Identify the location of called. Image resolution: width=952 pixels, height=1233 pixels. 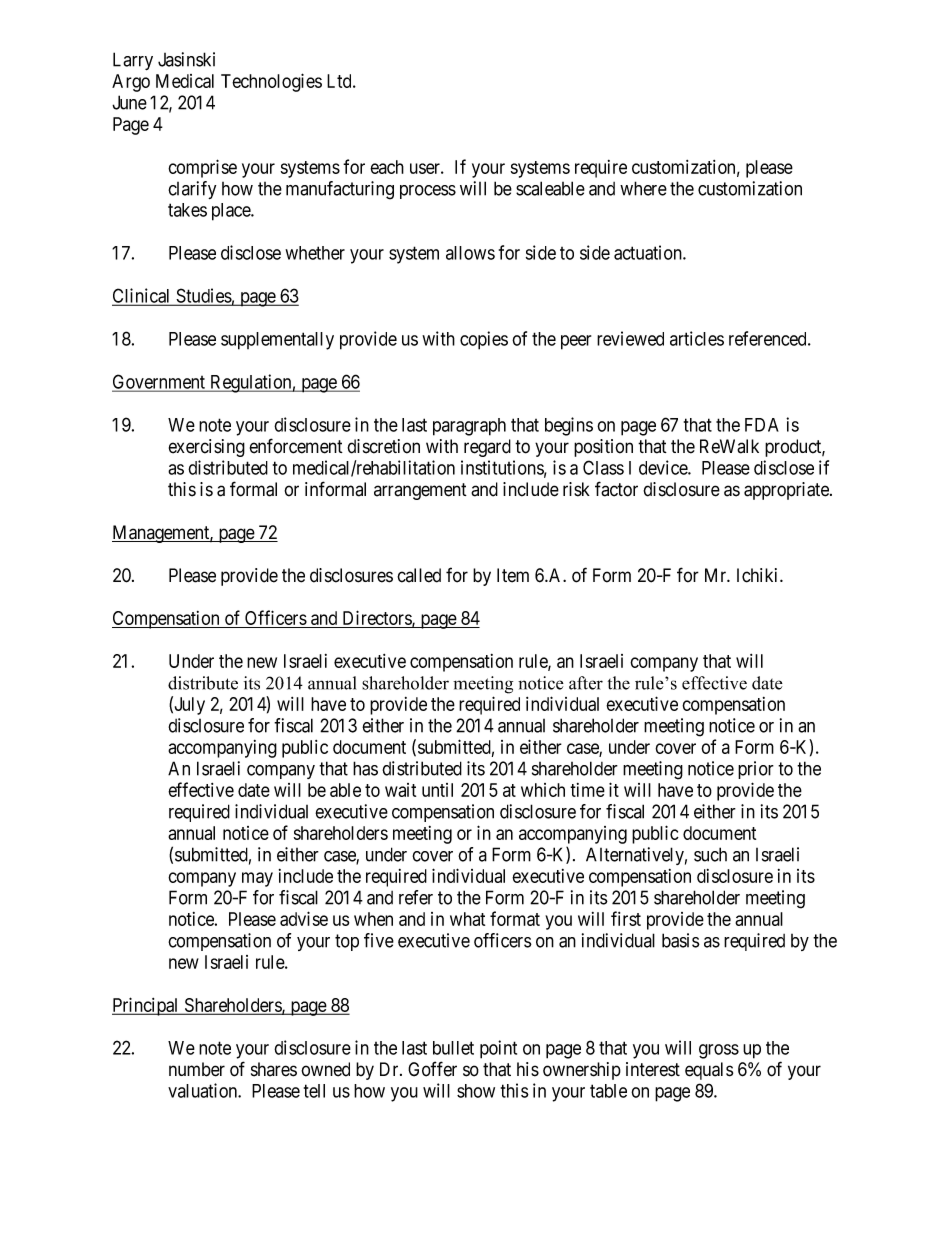
(419, 575).
